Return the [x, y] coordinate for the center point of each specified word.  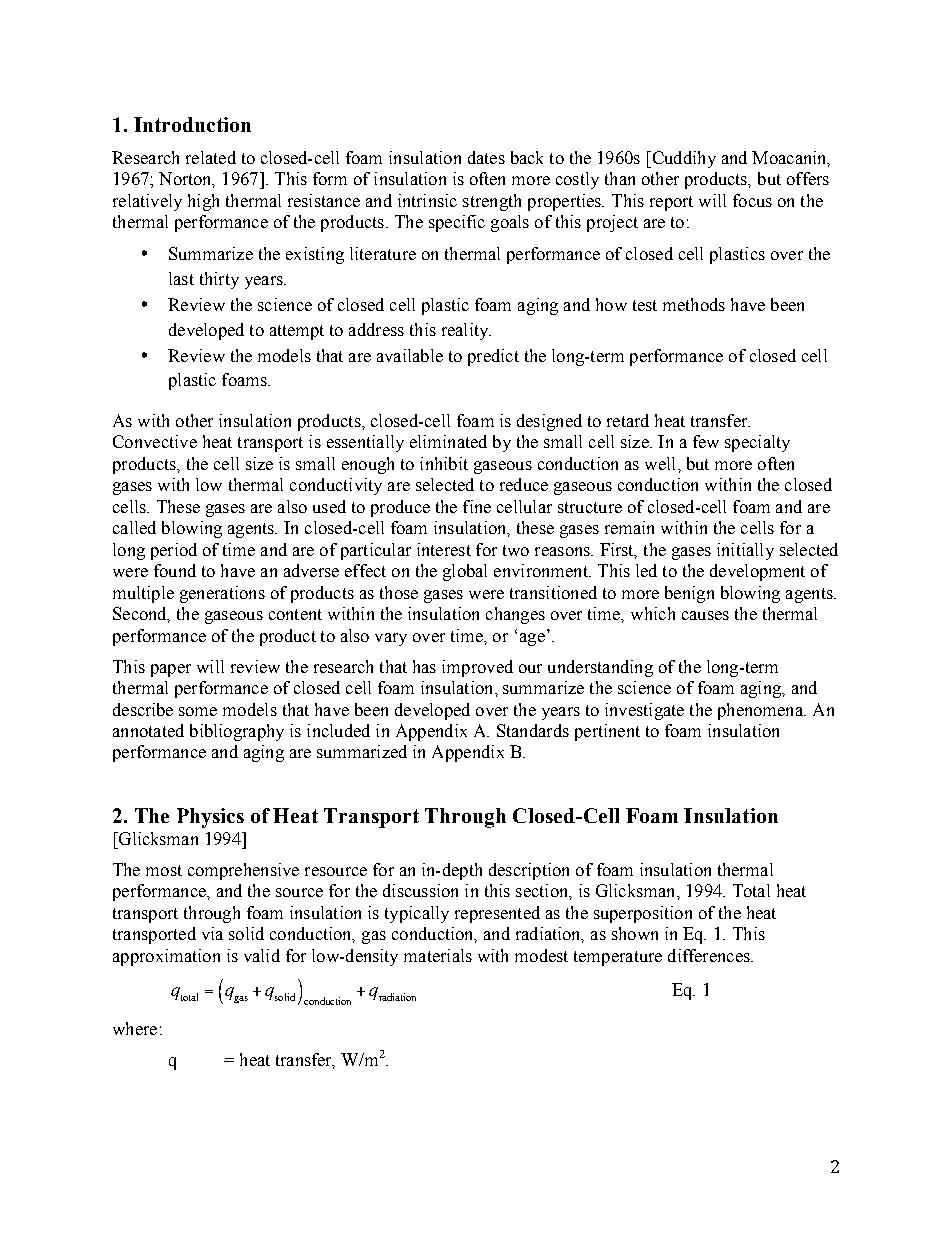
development [757, 572]
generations [222, 594]
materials [438, 955]
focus [752, 200]
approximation [166, 957]
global [465, 572]
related [211, 157]
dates [486, 157]
